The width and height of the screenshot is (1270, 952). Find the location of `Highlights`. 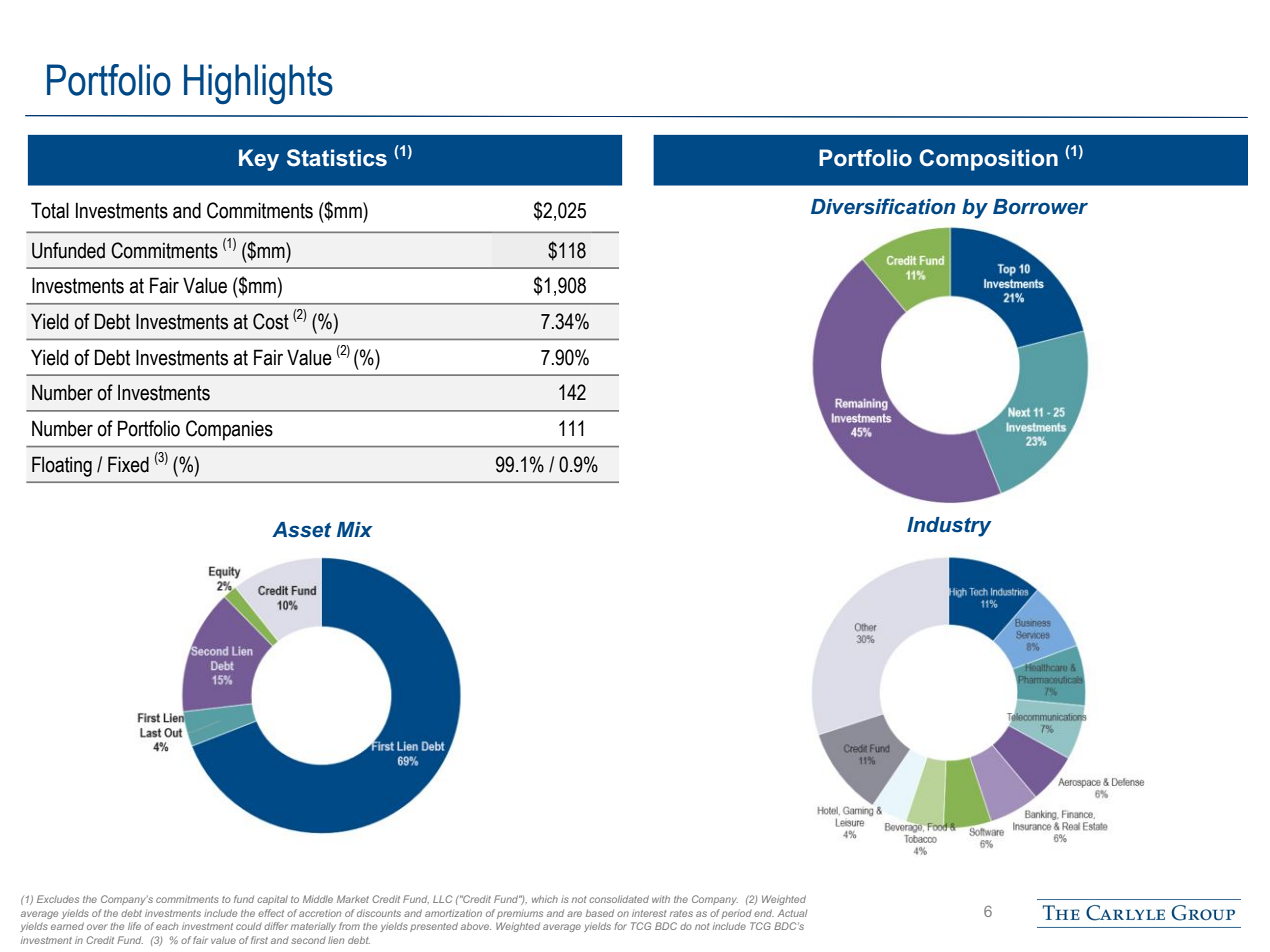

Highlights is located at coordinates (258, 84).
